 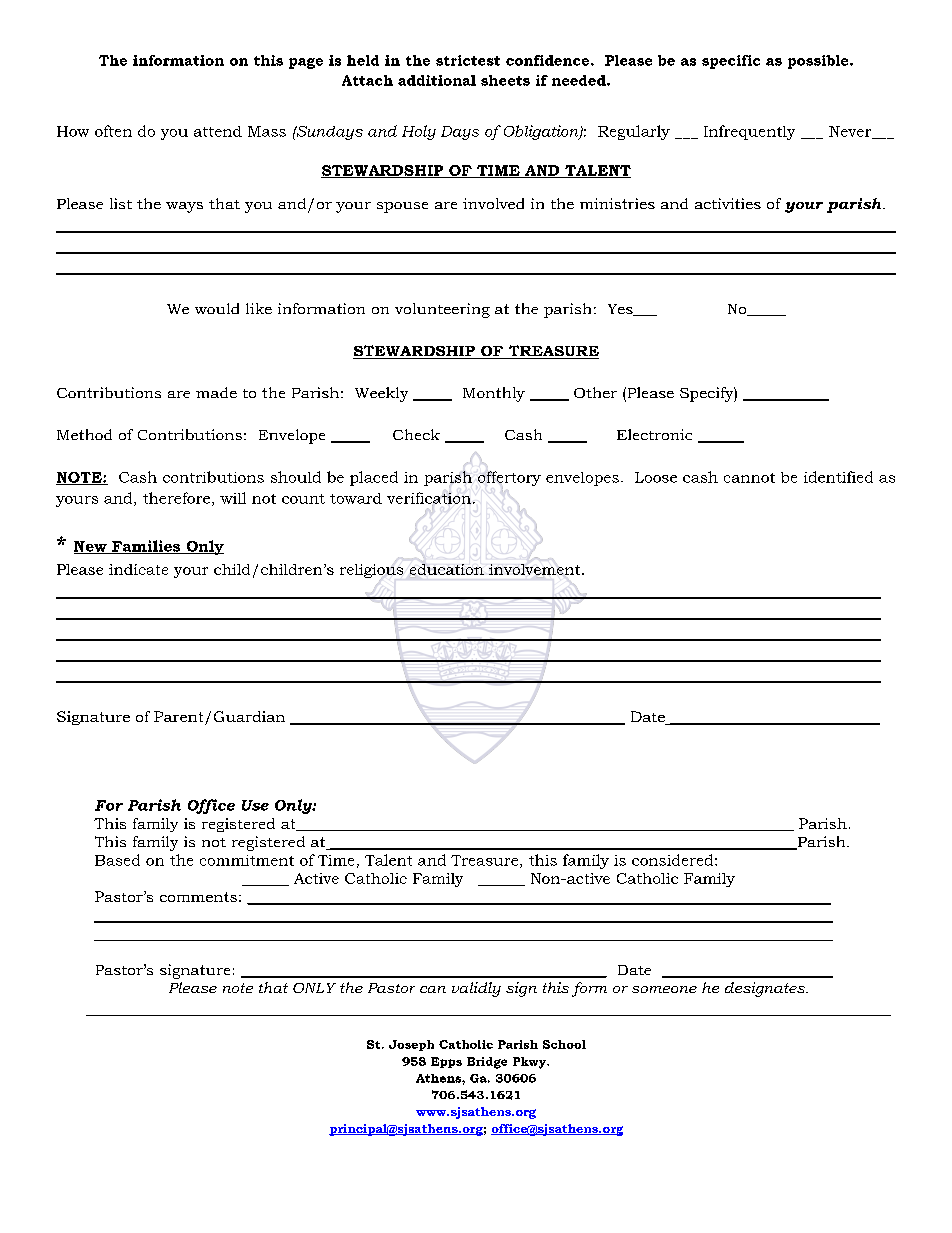 I want to click on volunteering, so click(x=442, y=310).
